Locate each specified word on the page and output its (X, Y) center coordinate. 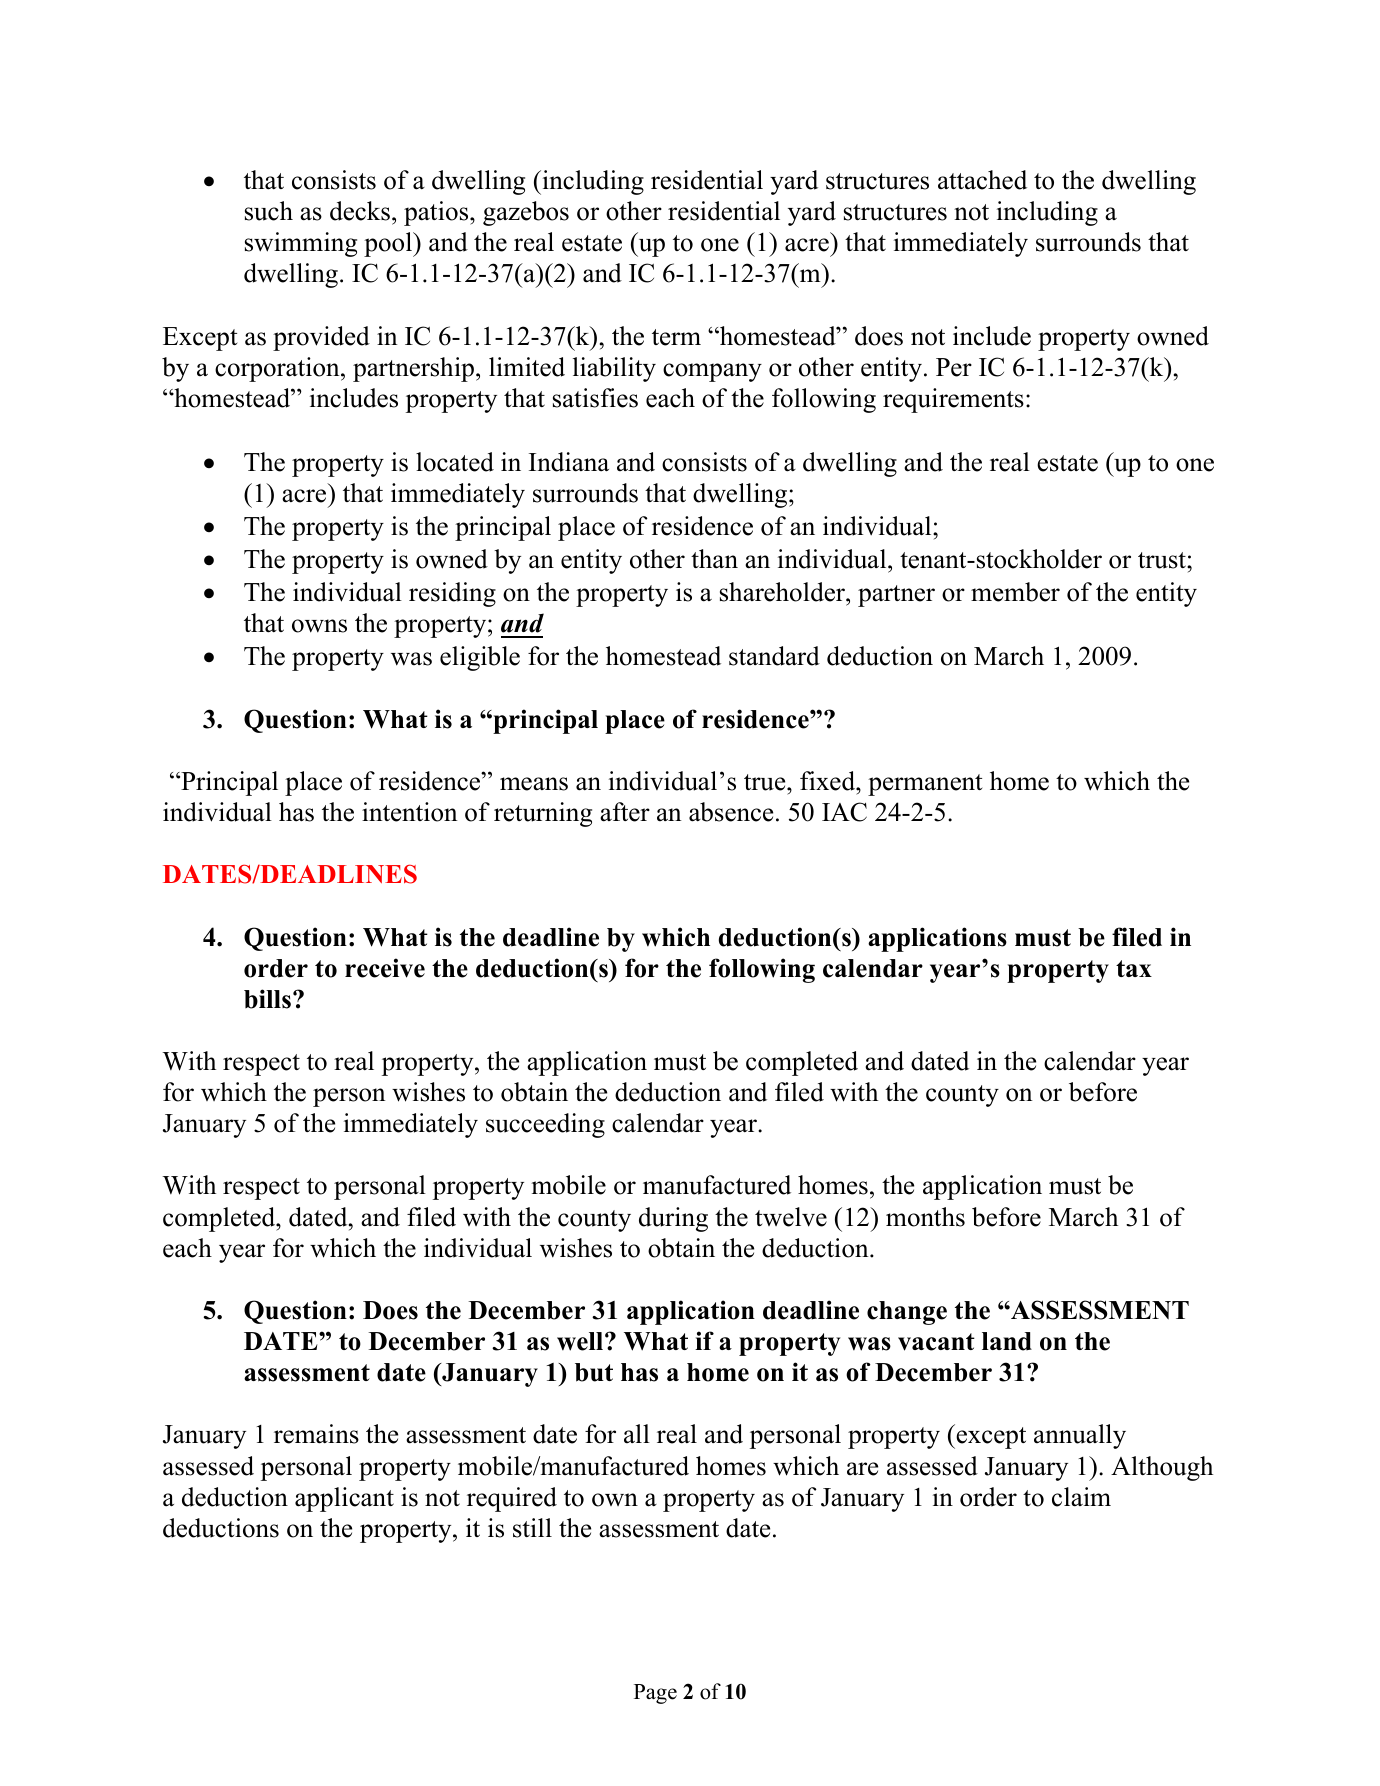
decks (360, 211)
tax (1134, 968)
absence (731, 812)
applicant (344, 1499)
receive (385, 968)
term (676, 337)
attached (982, 180)
